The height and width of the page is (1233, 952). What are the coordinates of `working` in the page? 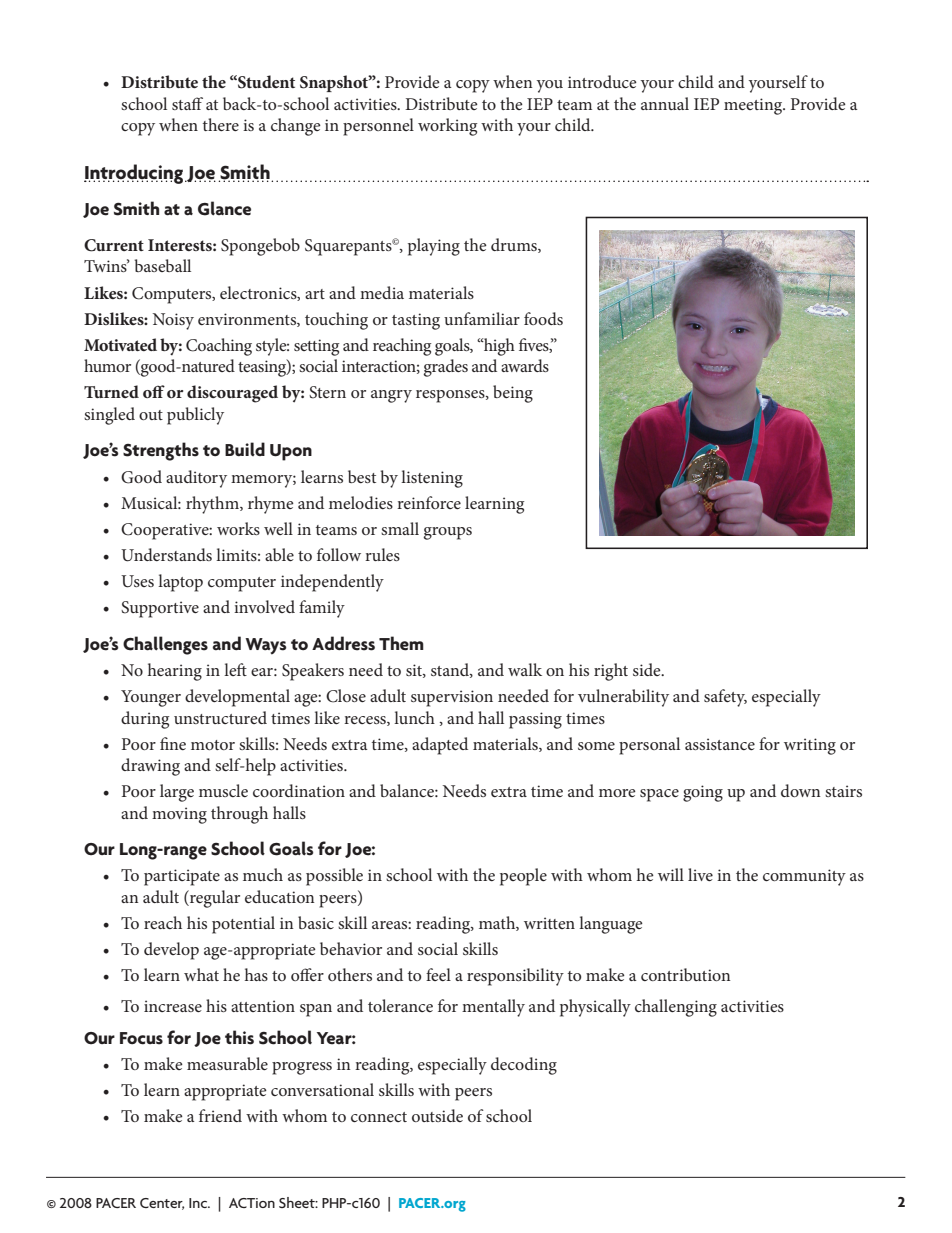 It's located at (447, 127).
